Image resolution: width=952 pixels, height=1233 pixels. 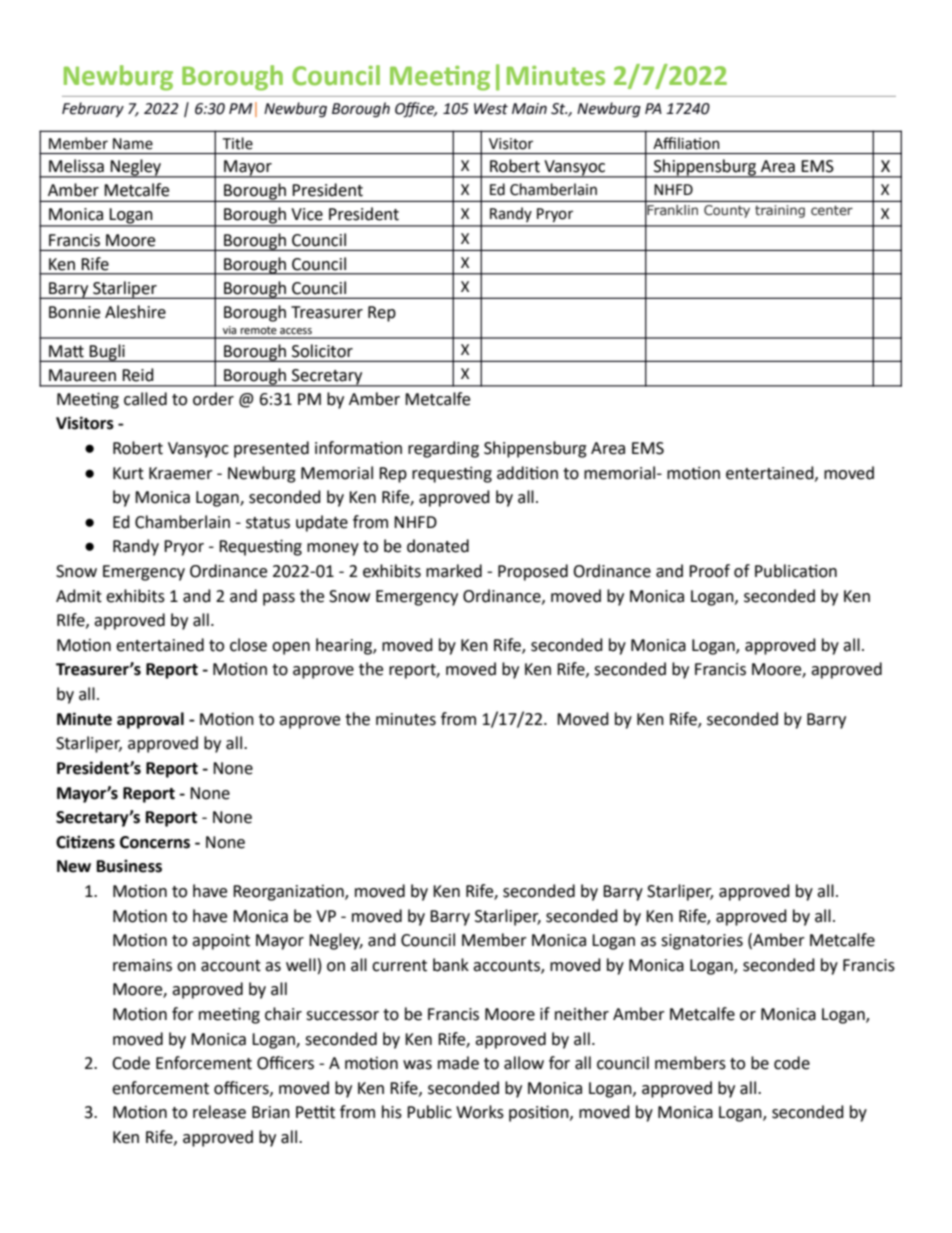 I want to click on Proof, so click(x=709, y=571).
